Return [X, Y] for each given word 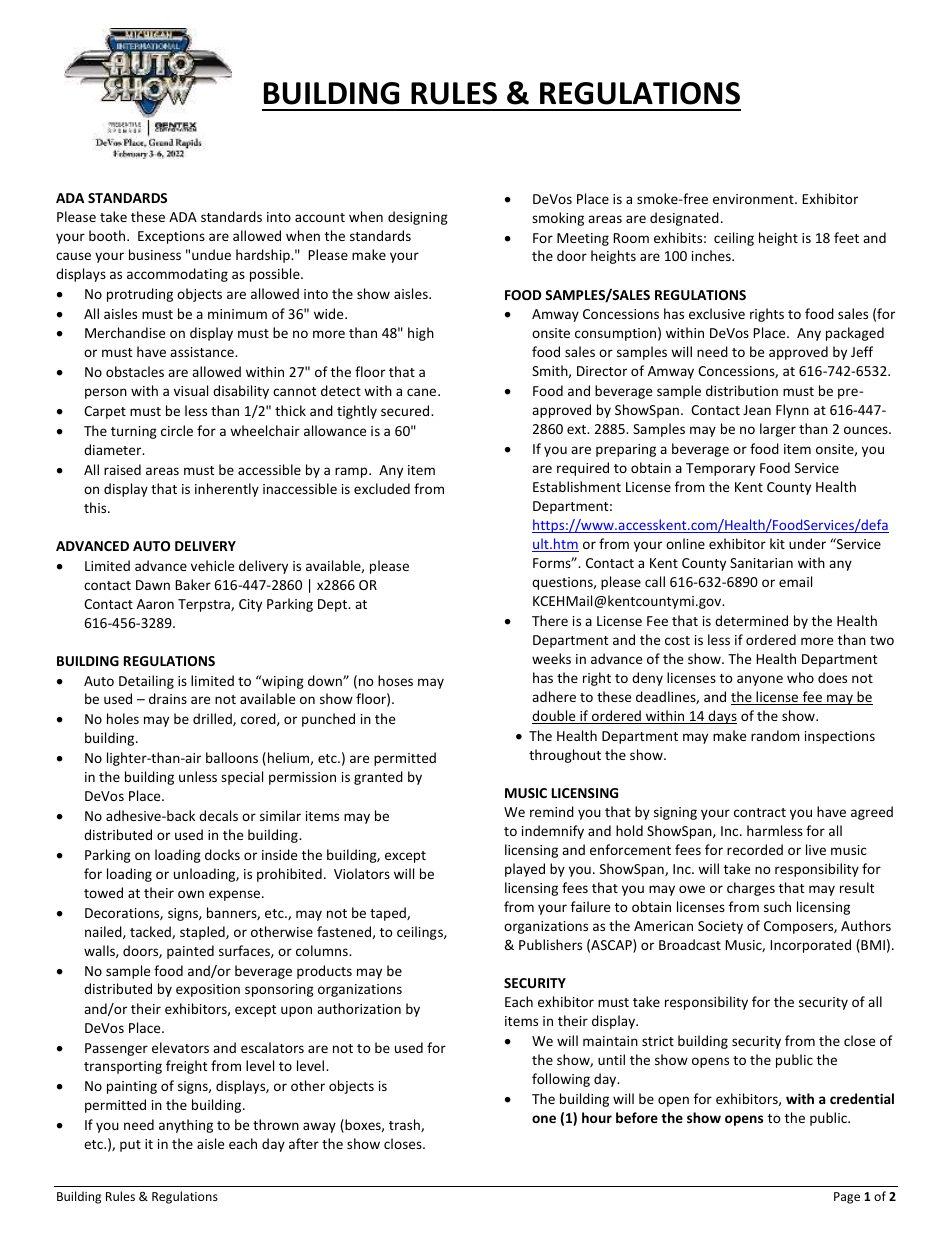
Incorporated [810, 946]
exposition [208, 990]
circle [177, 430]
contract [760, 812]
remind [552, 811]
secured [406, 410]
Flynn [792, 411]
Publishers [550, 944]
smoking [558, 219]
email [795, 581]
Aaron [155, 604]
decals [218, 815]
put [130, 1146]
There [550, 620]
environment [754, 199]
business [155, 254]
